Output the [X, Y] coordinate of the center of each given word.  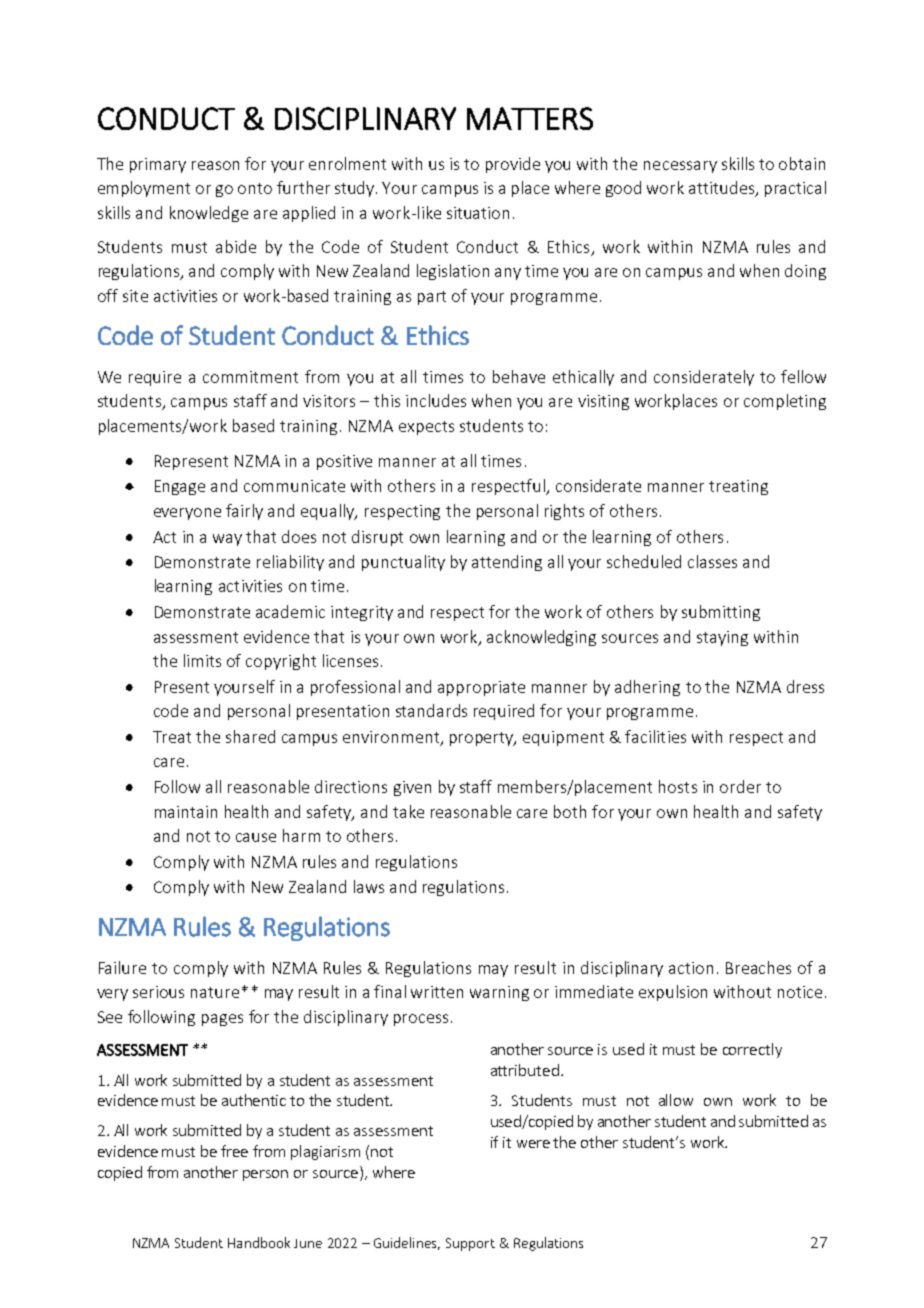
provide [513, 165]
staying [722, 638]
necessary [680, 167]
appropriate [481, 688]
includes [436, 400]
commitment [250, 377]
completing [785, 402]
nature [215, 992]
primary [158, 165]
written [437, 992]
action [691, 968]
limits [202, 660]
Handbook [259, 1242]
